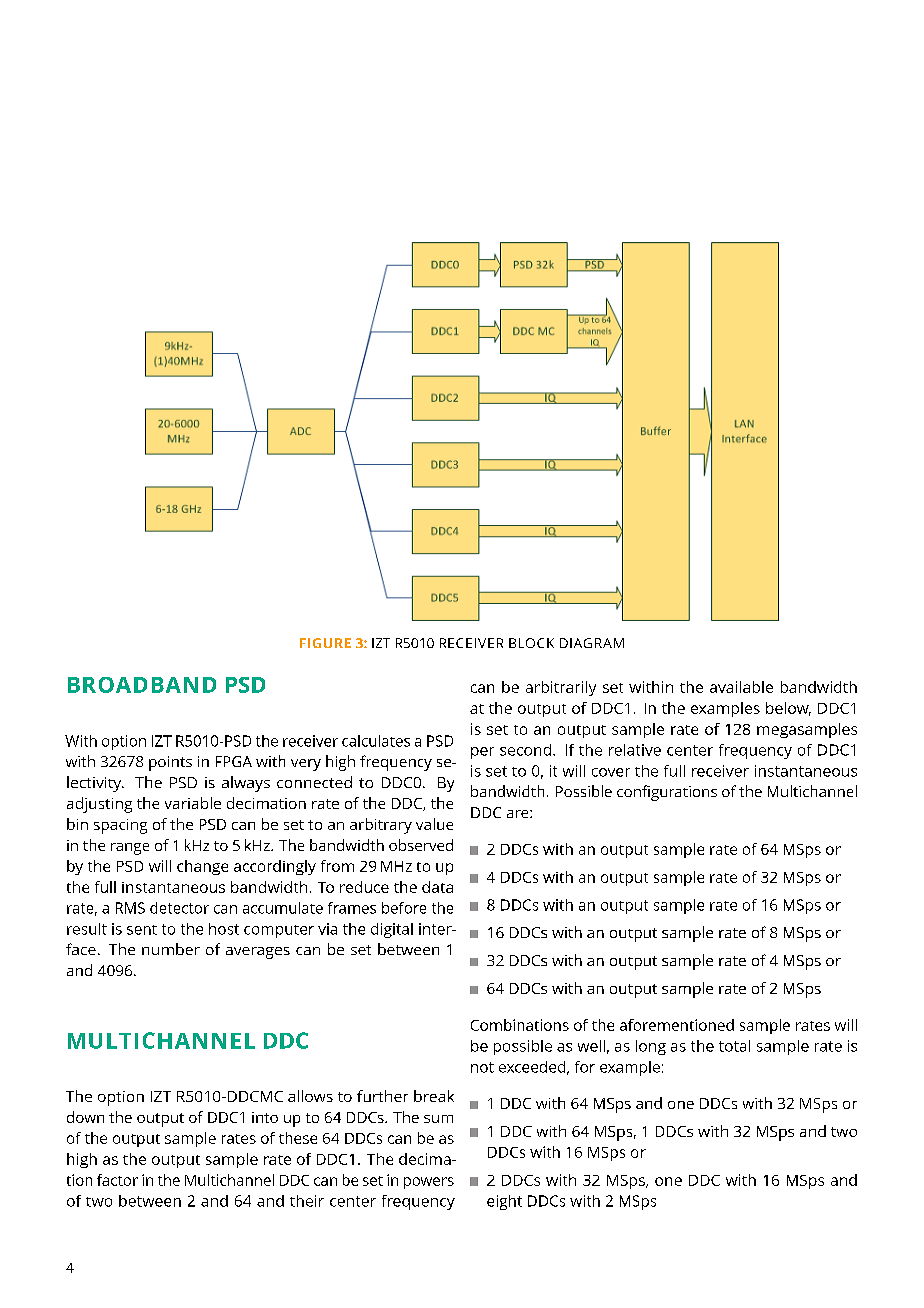  Describe the element at coordinates (142, 685) in the image. I see `BROADBAND` at that location.
